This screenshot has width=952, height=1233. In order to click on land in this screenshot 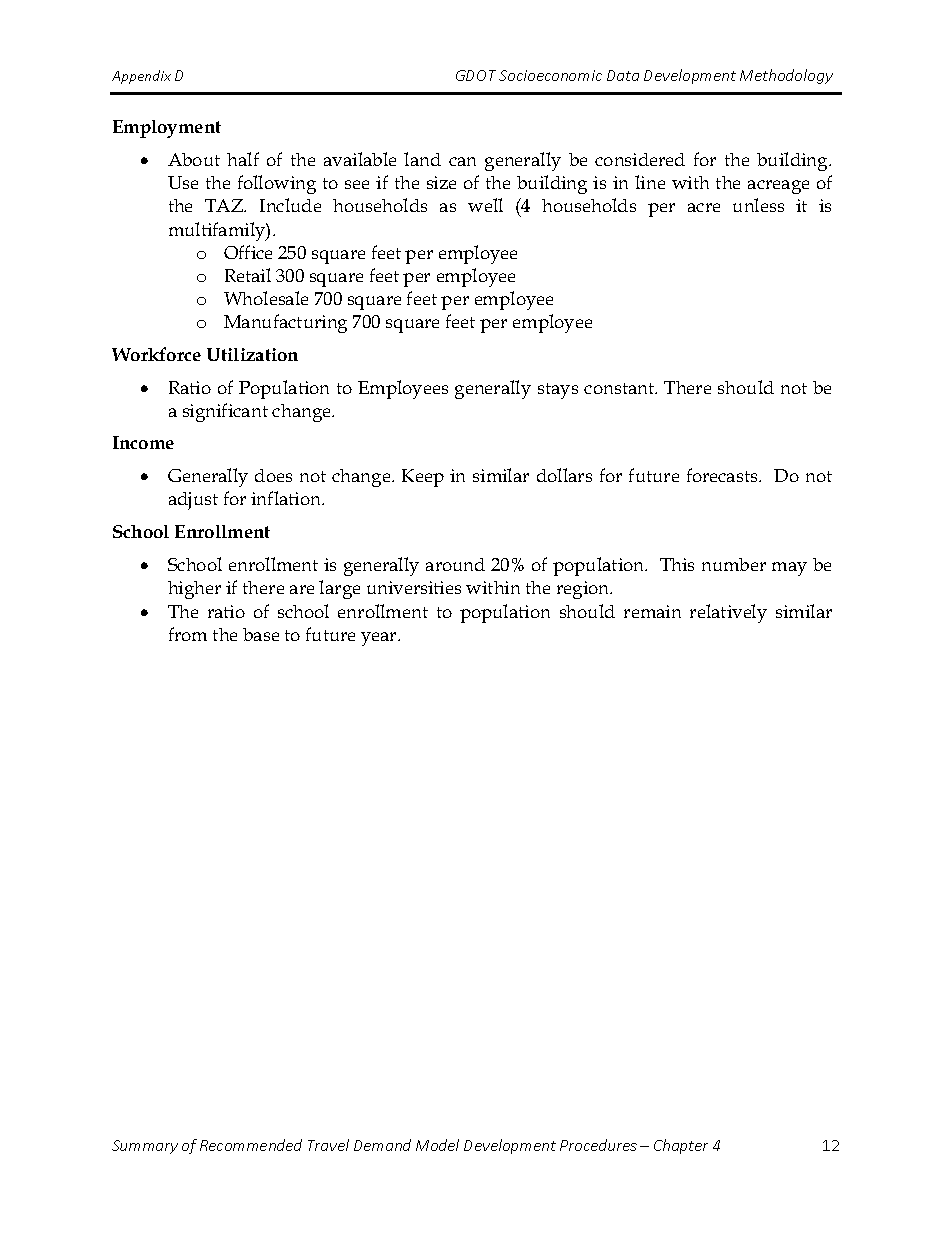, I will do `click(422, 159)`.
